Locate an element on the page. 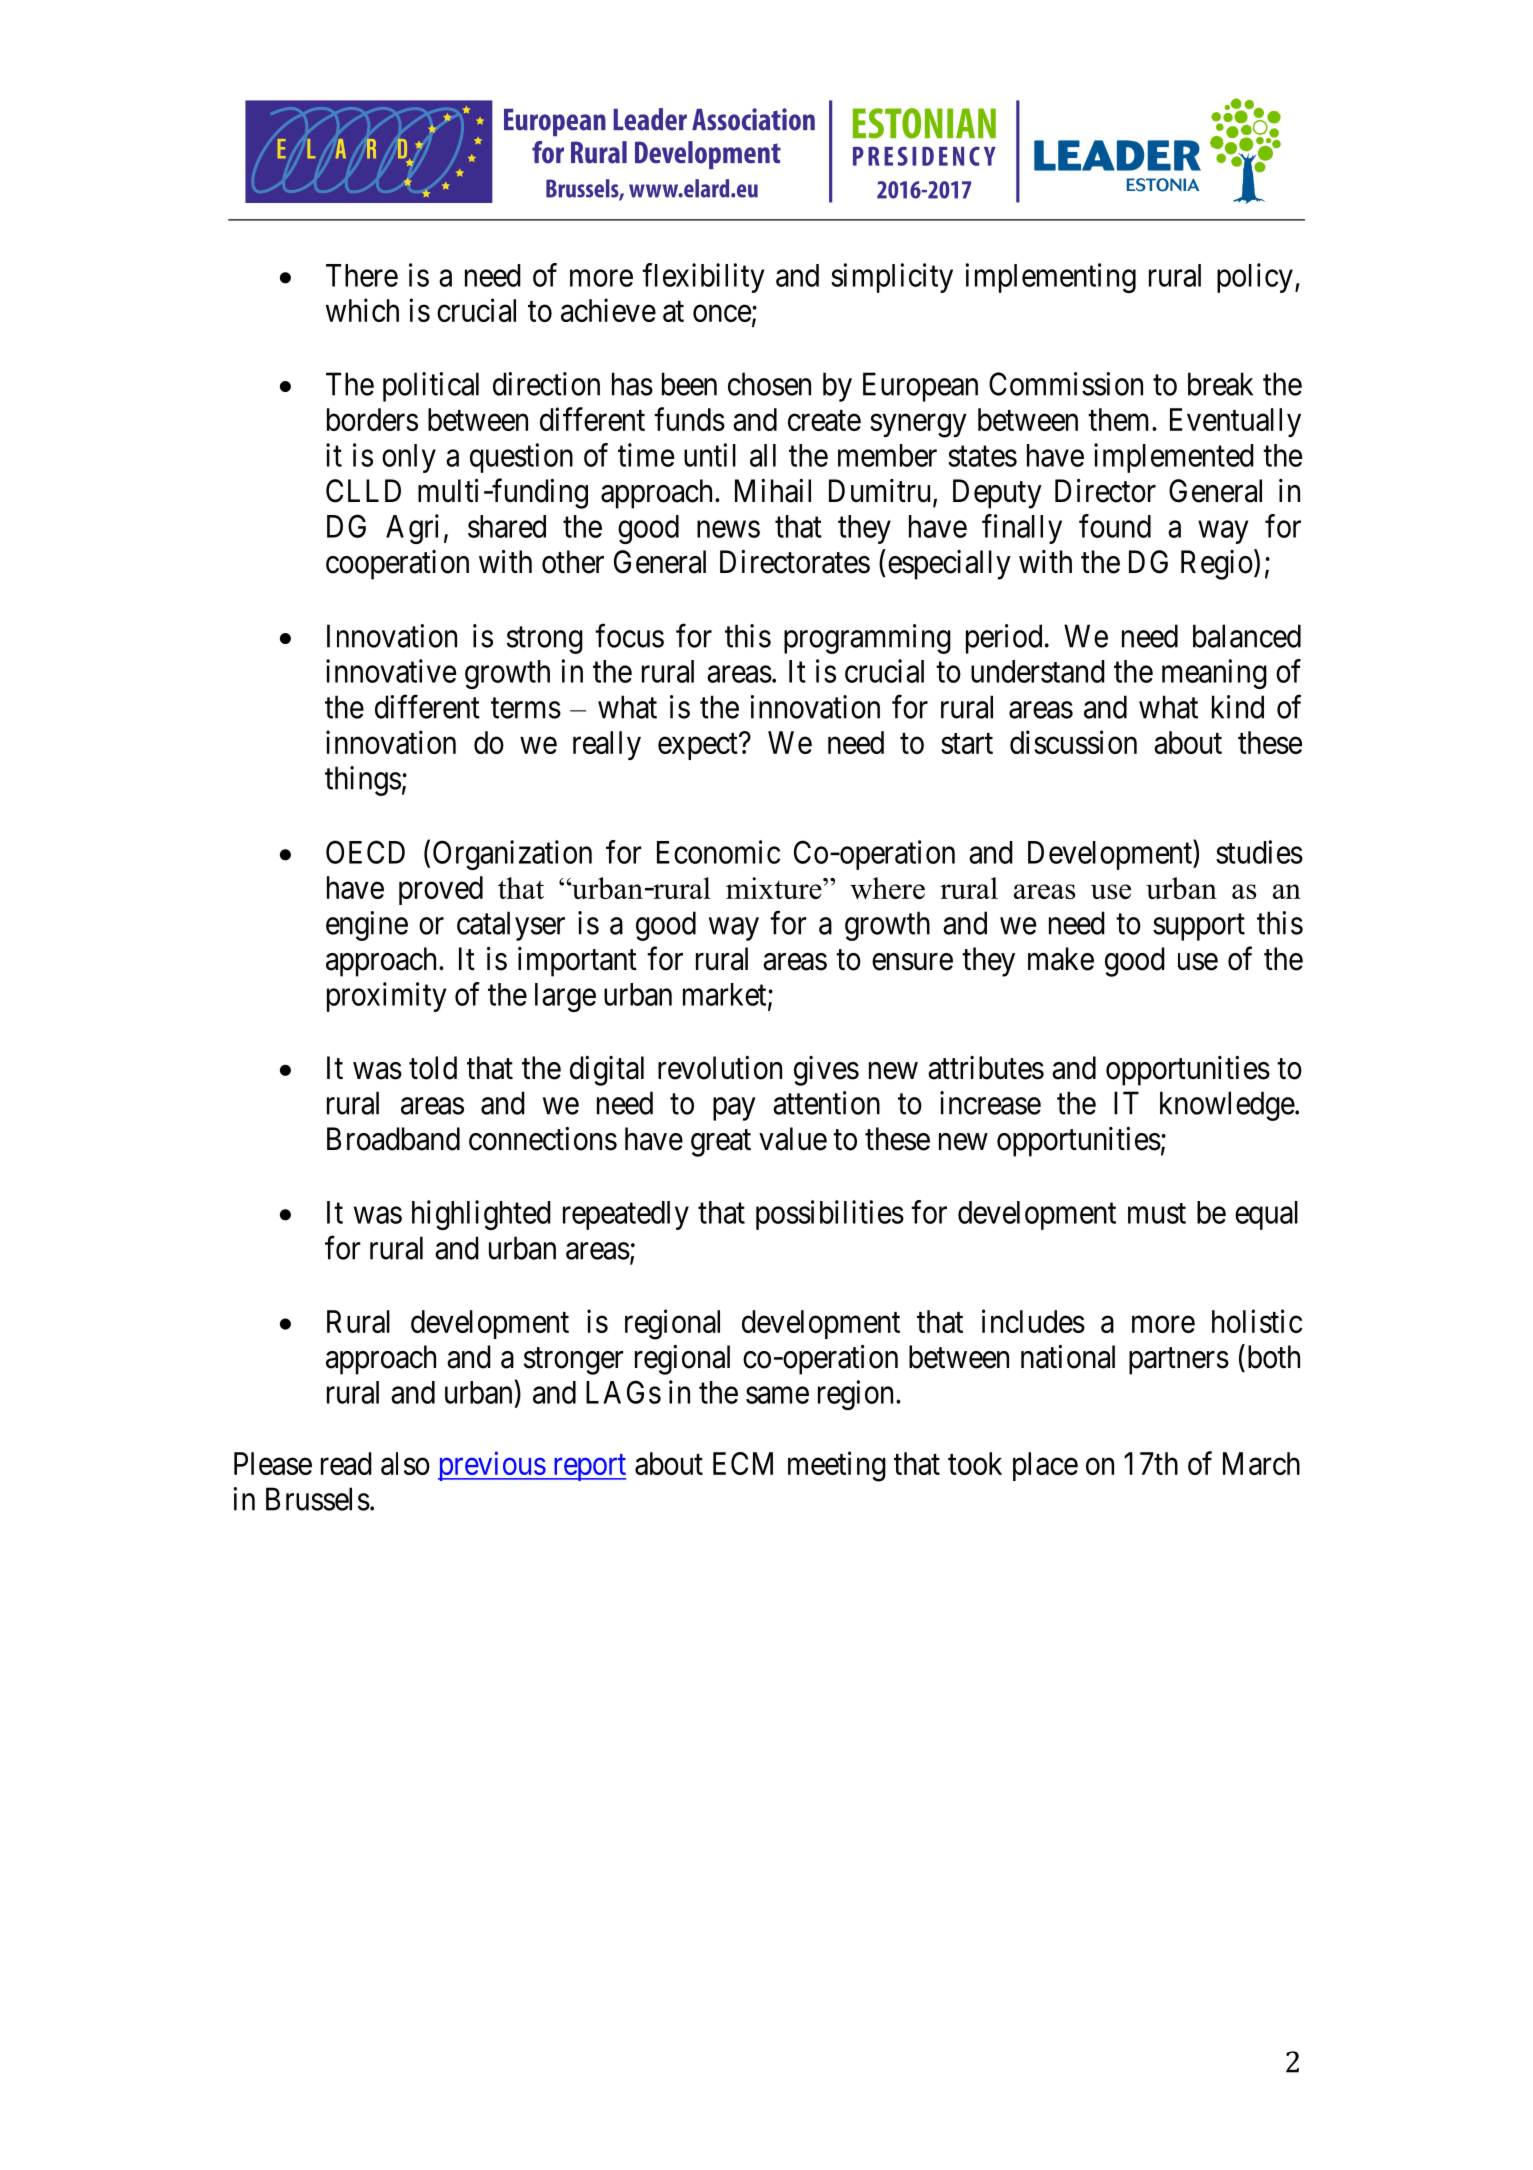 The width and height of the document is (1533, 2170). must is located at coordinates (1157, 1213).
